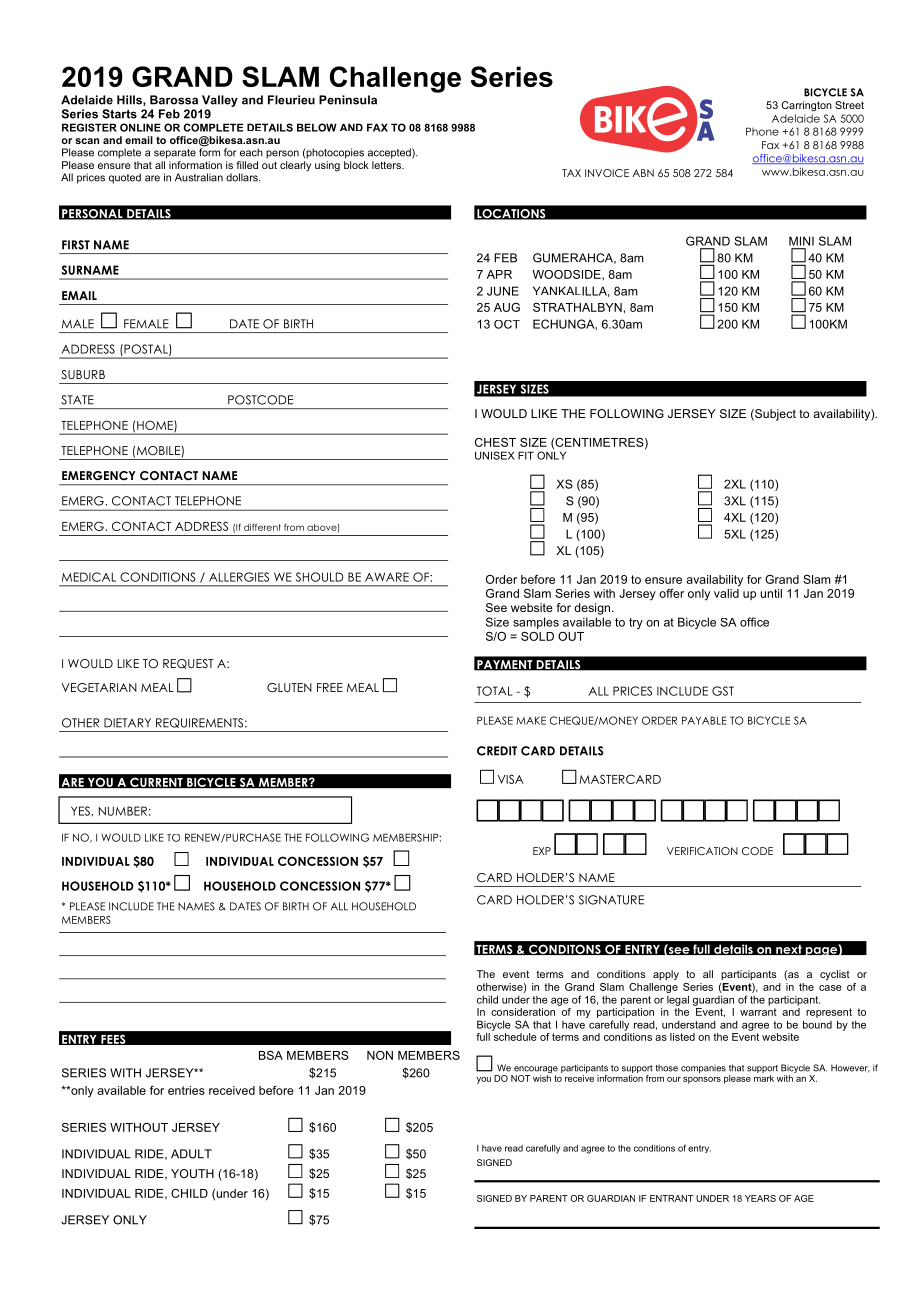 This document has height=1308, width=924. Describe the element at coordinates (192, 1173) in the document. I see `YOUTH` at that location.
